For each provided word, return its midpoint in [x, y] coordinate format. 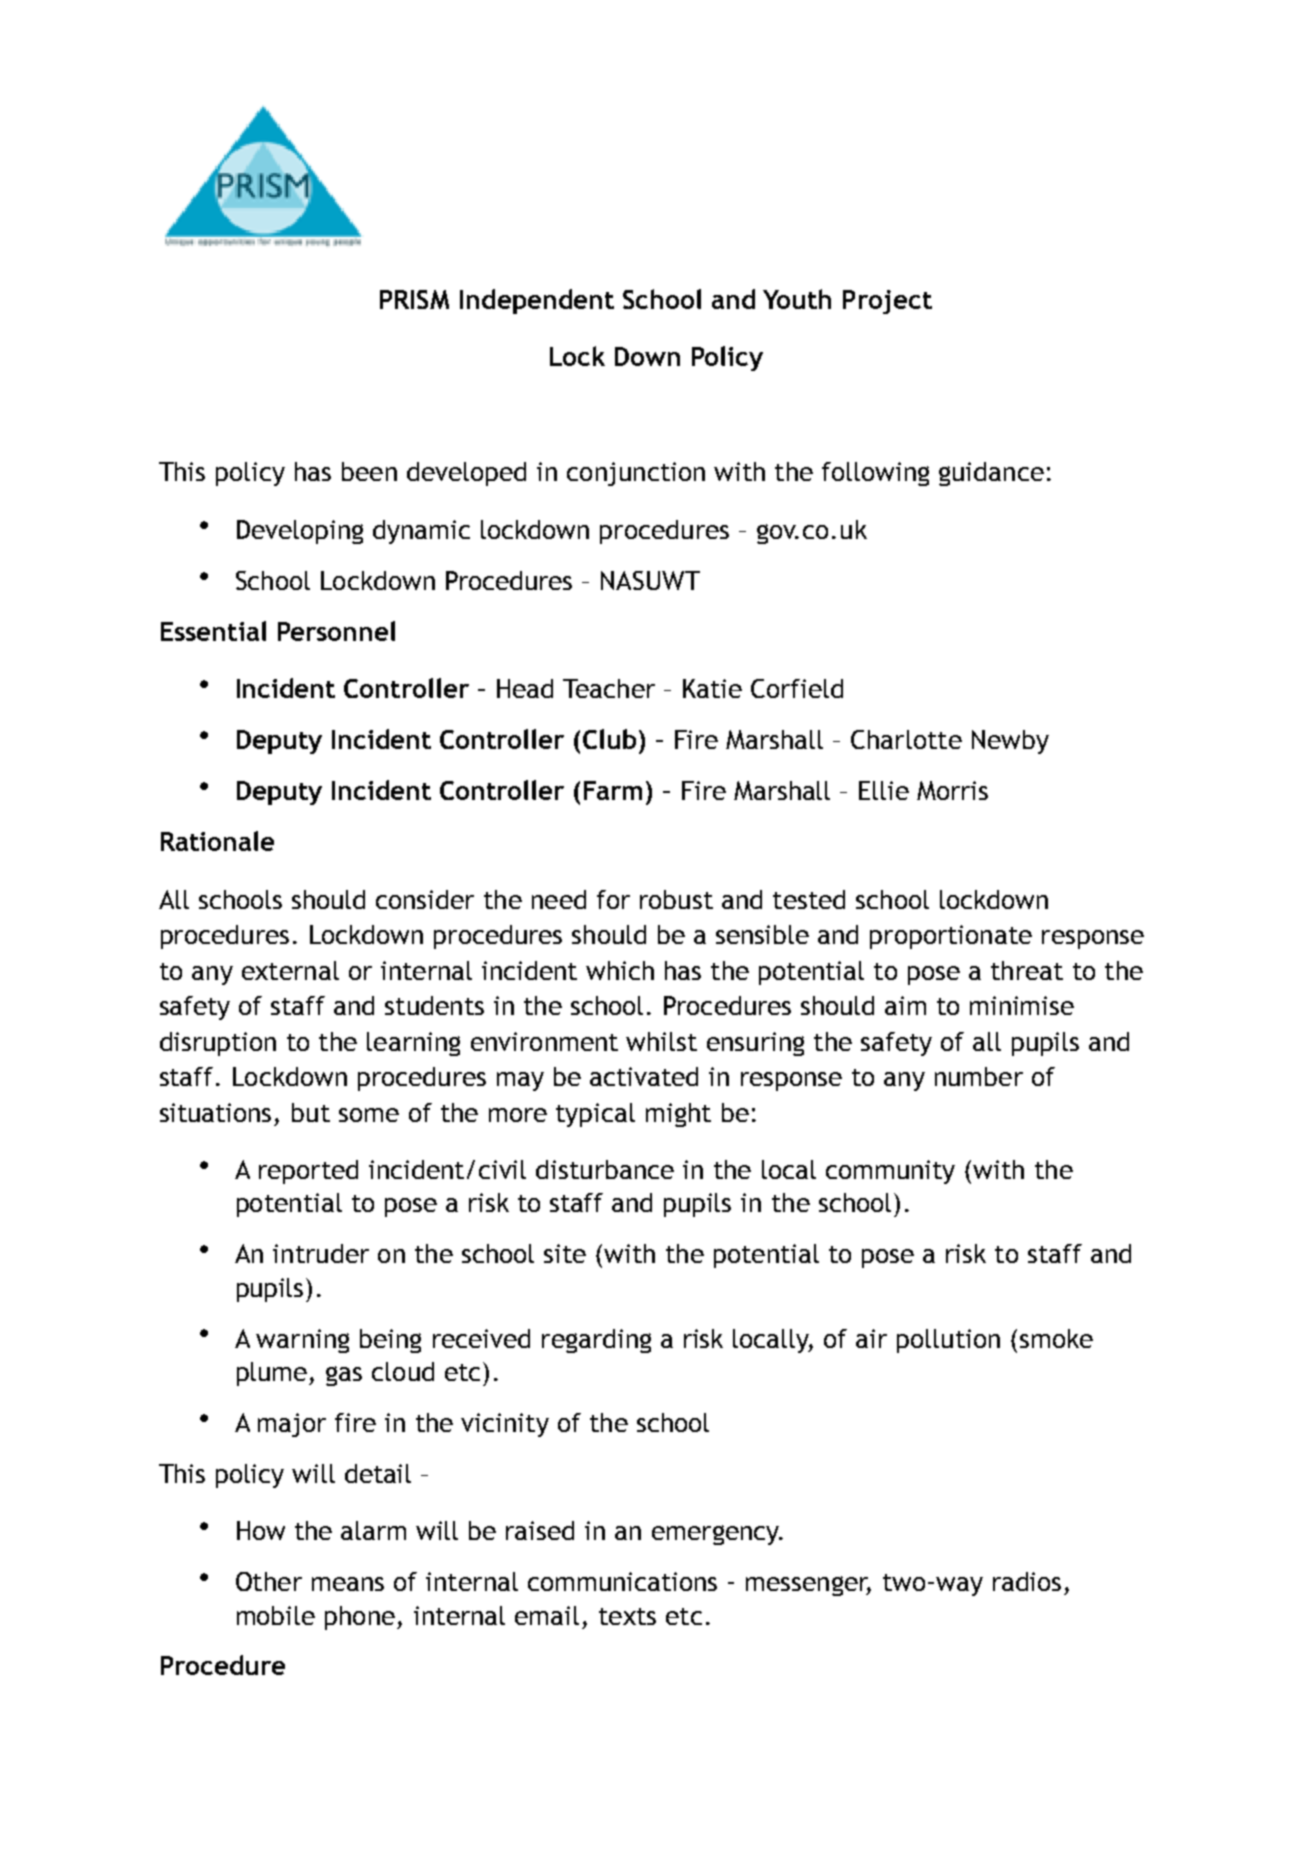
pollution [948, 1341]
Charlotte [906, 739]
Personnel [336, 631]
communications [622, 1581]
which [620, 970]
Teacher [609, 688]
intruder [321, 1253]
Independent [537, 301]
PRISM [414, 299]
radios [1027, 1581]
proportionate [951, 937]
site [565, 1253]
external [290, 970]
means [348, 1584]
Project [887, 302]
